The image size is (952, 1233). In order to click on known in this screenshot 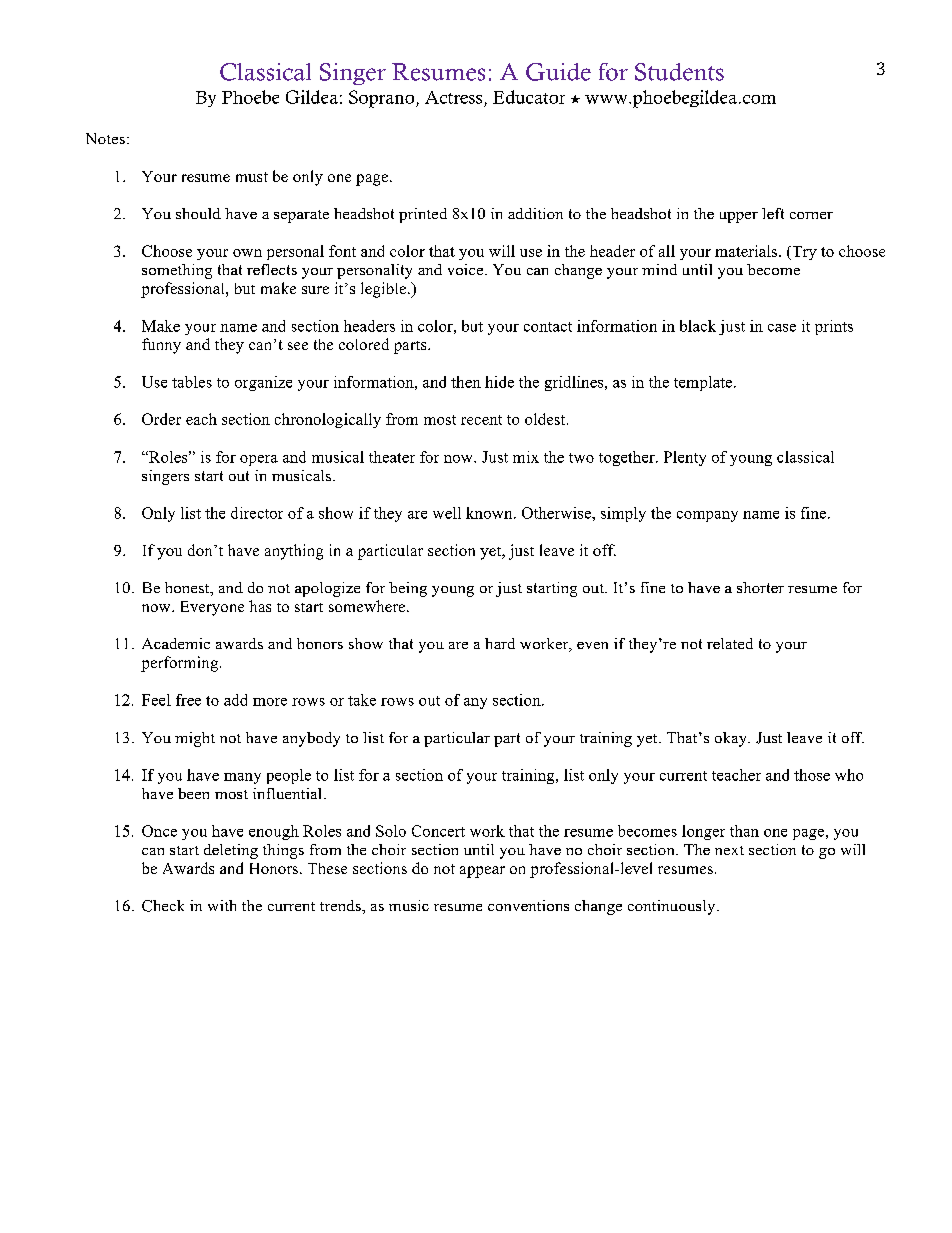, I will do `click(490, 513)`.
